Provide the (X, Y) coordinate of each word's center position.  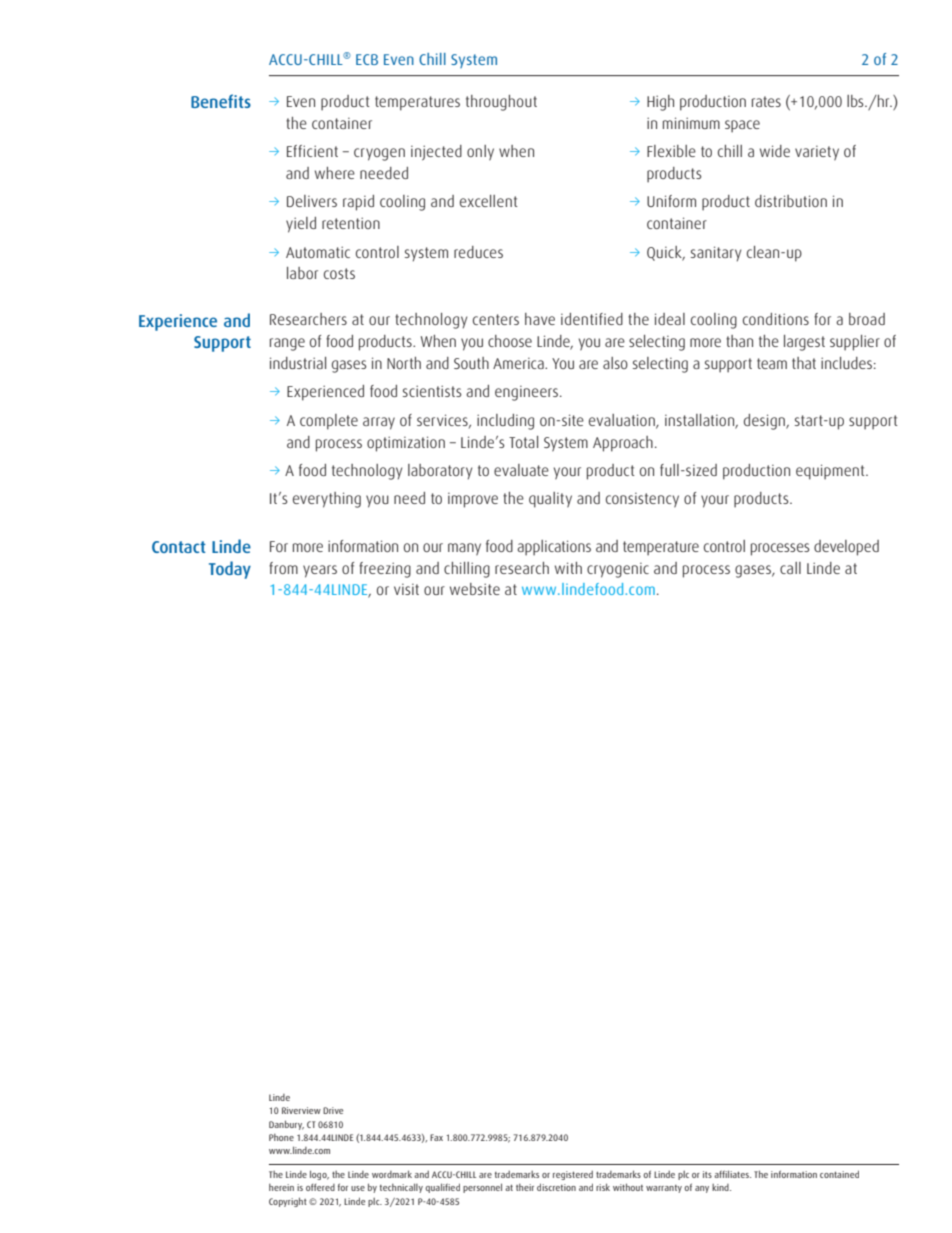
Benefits (221, 101)
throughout (501, 103)
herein (281, 1187)
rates (766, 101)
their (525, 1187)
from (283, 568)
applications (554, 548)
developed (846, 548)
